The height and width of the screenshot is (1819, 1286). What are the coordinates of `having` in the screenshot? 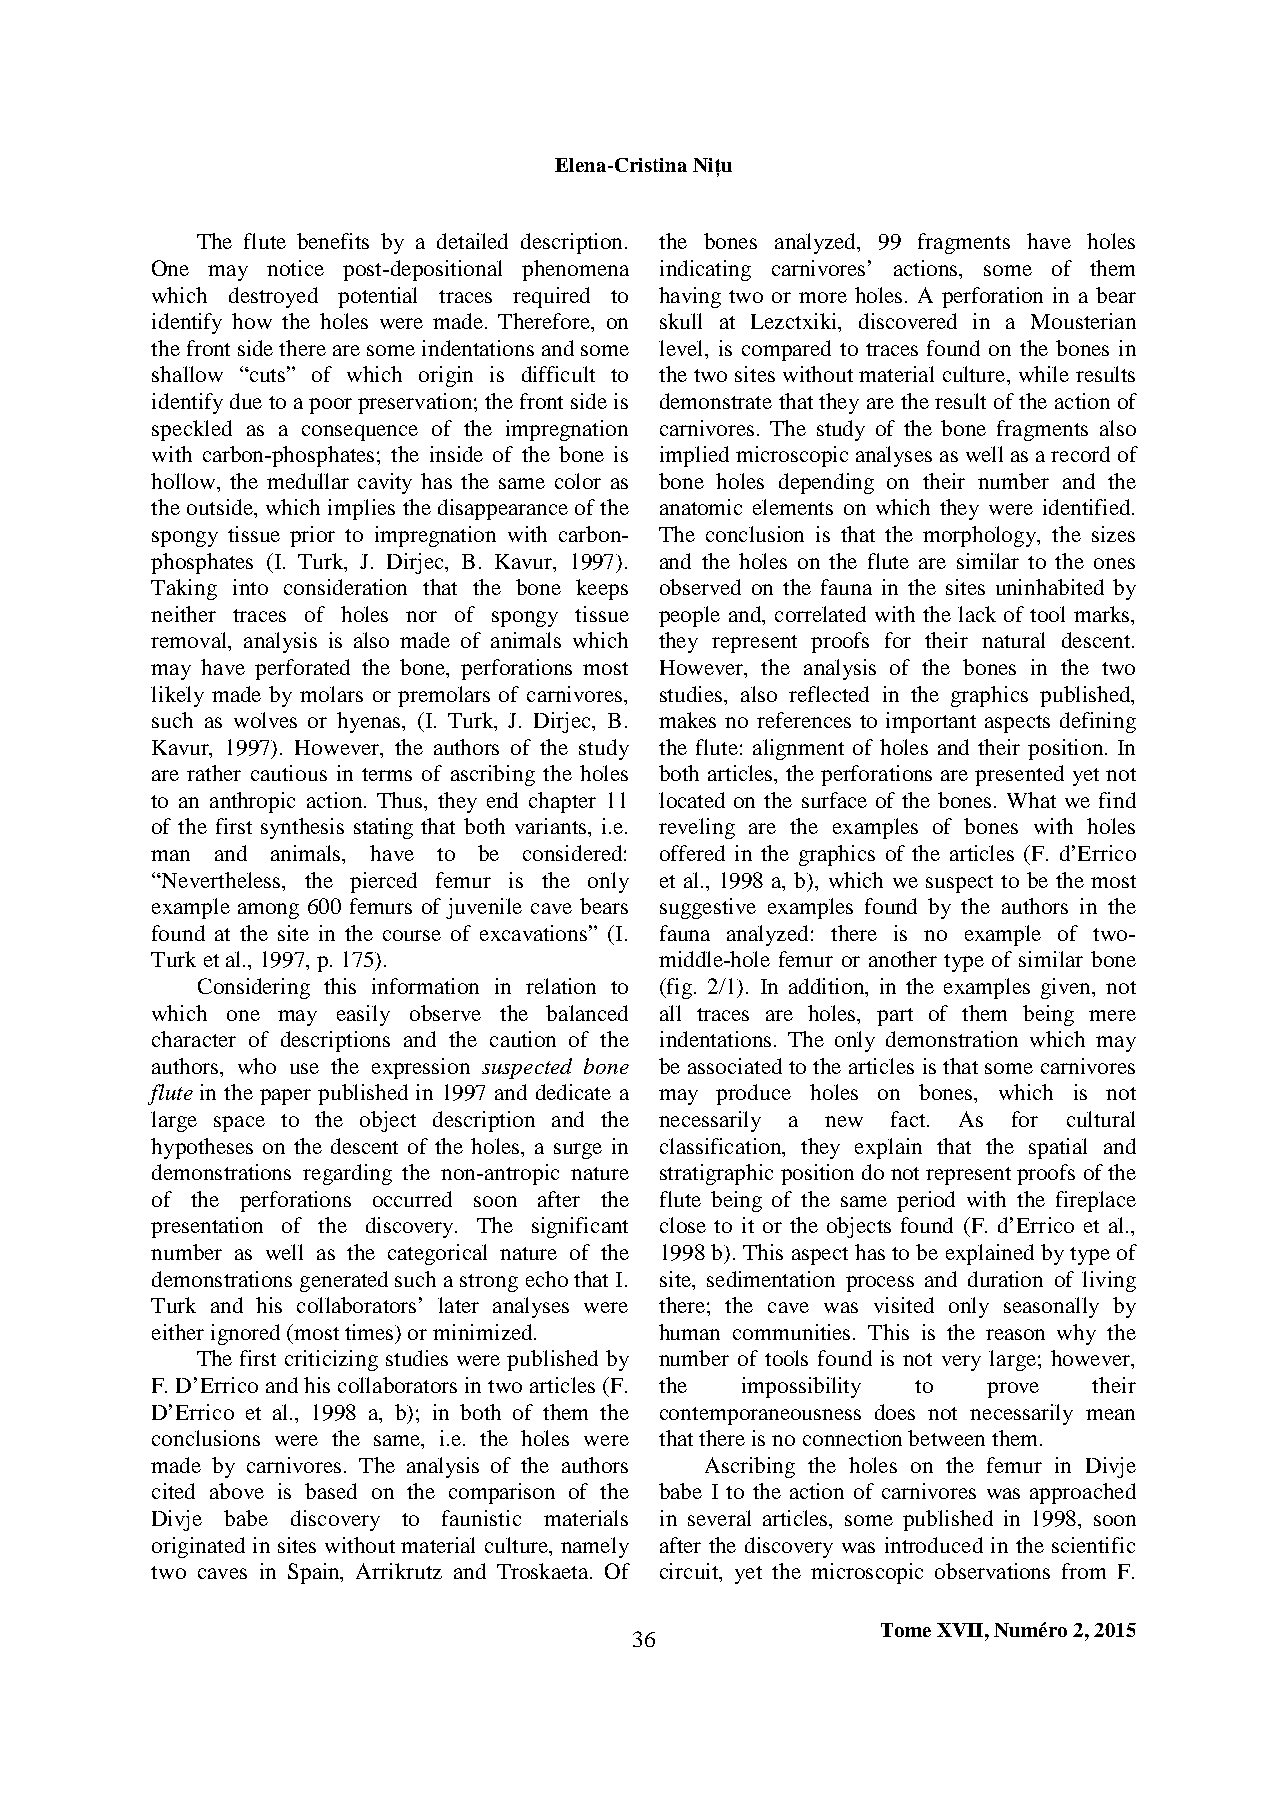 It's located at (690, 297).
